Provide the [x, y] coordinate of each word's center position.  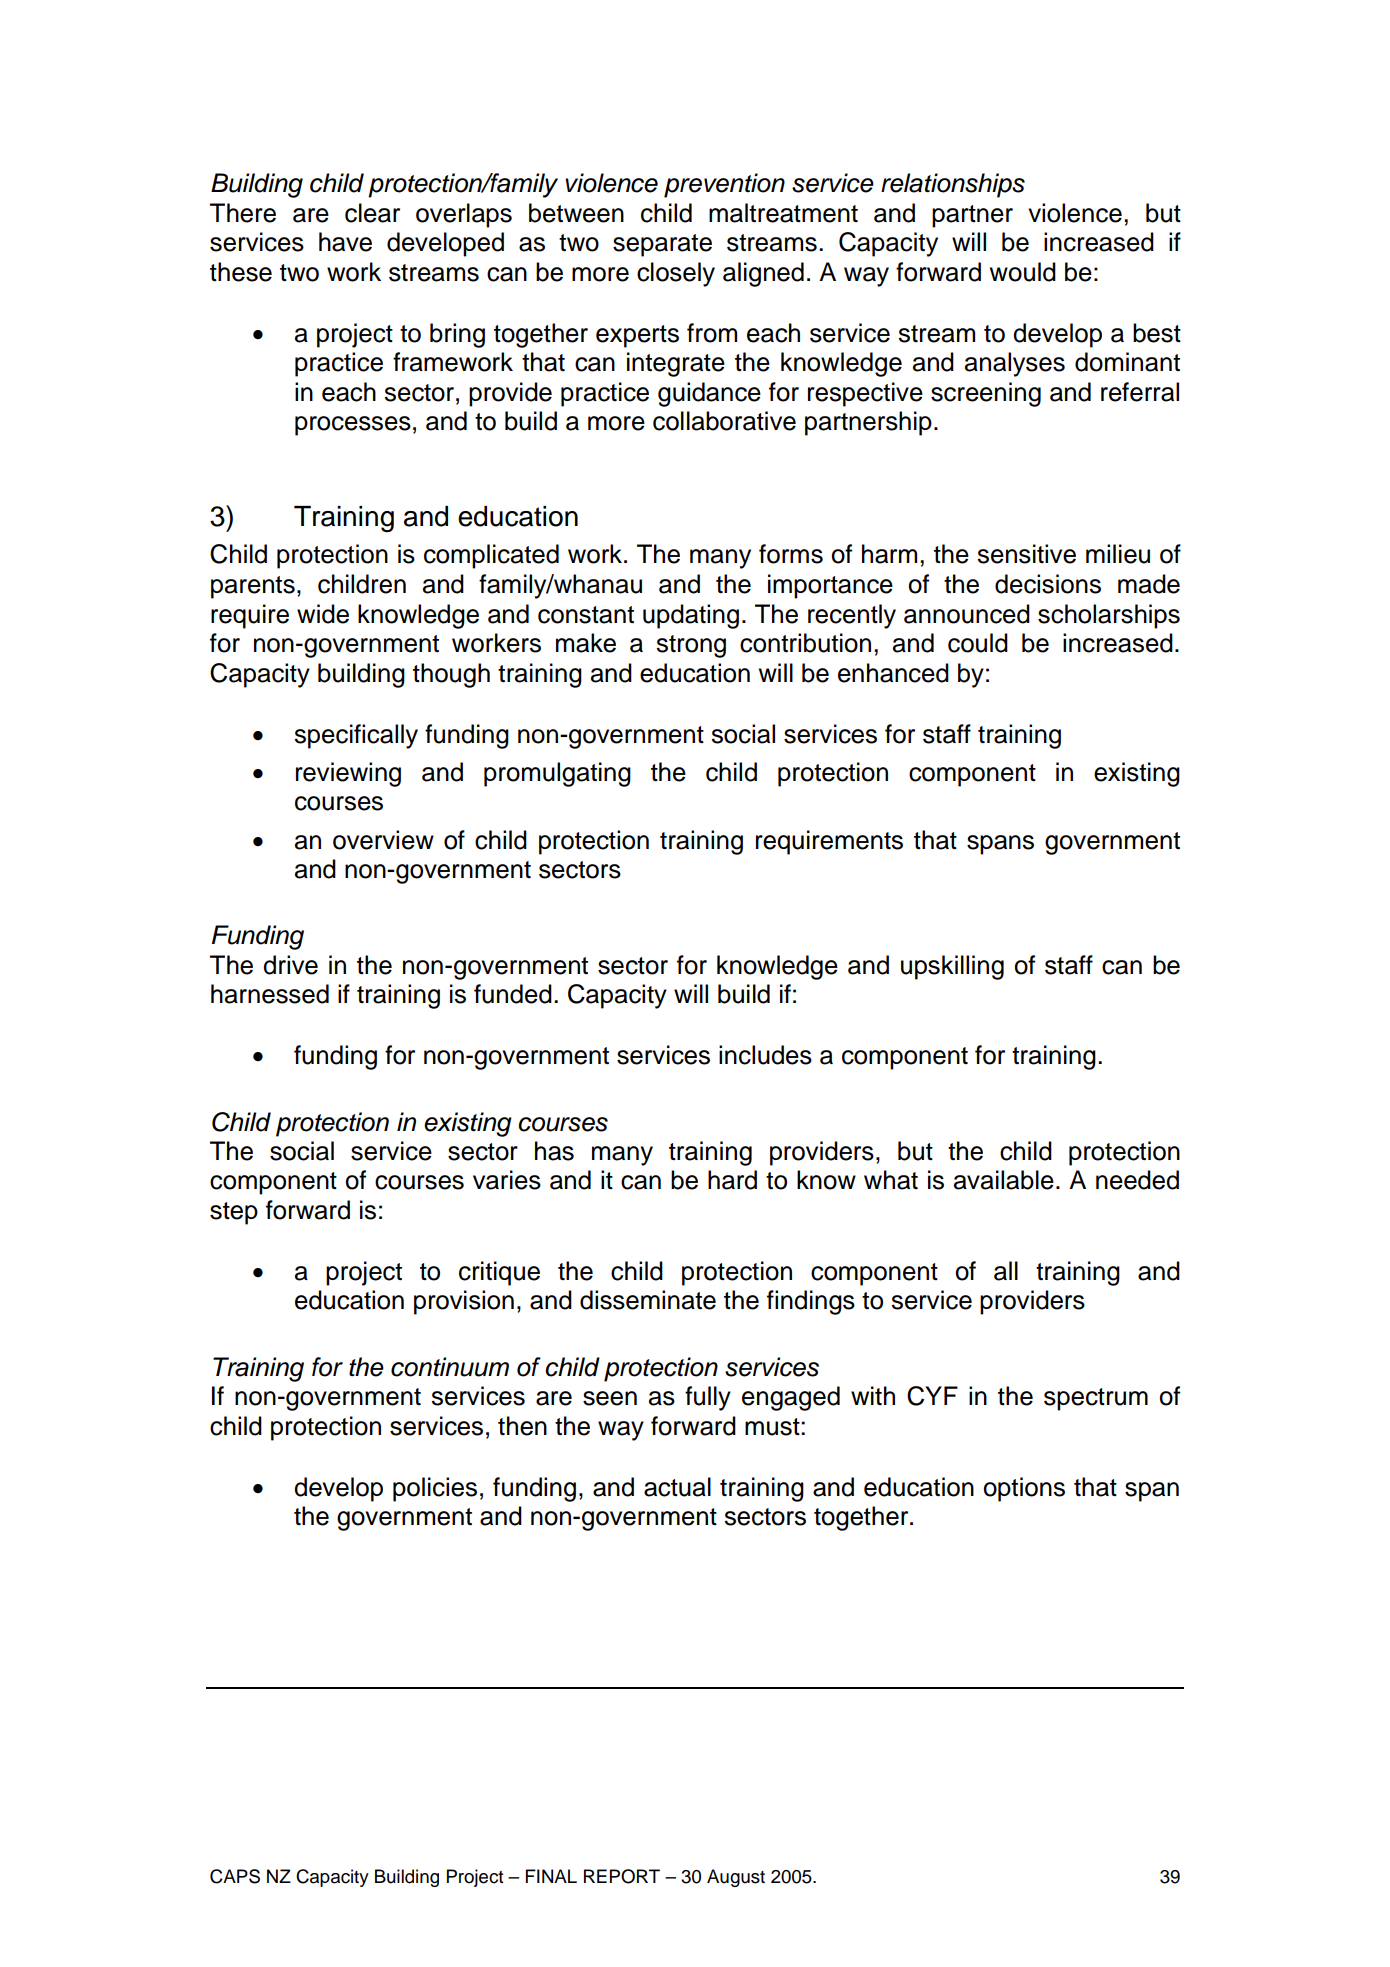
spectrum [1096, 1399]
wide [323, 614]
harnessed [270, 994]
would [1023, 272]
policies [435, 1489]
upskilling [952, 967]
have [345, 242]
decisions [1048, 584]
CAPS [235, 1876]
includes [765, 1055]
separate [662, 245]
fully [708, 1398]
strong [691, 646]
